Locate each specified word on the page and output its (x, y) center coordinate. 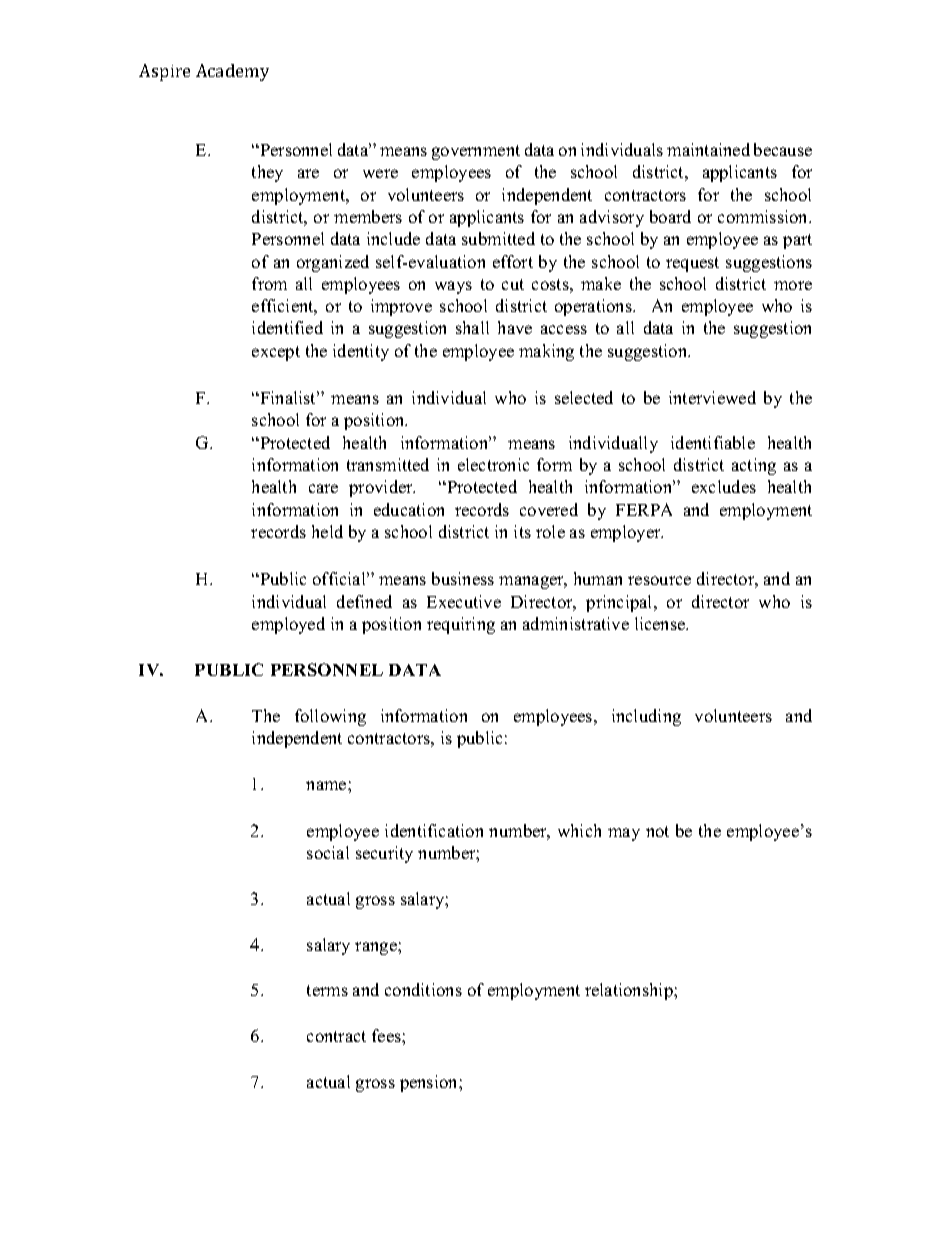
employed (288, 625)
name (327, 785)
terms (327, 990)
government (476, 152)
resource (659, 580)
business (463, 578)
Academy (232, 72)
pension (430, 1083)
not (657, 831)
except (276, 353)
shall (472, 327)
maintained (708, 149)
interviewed (712, 397)
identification (434, 830)
